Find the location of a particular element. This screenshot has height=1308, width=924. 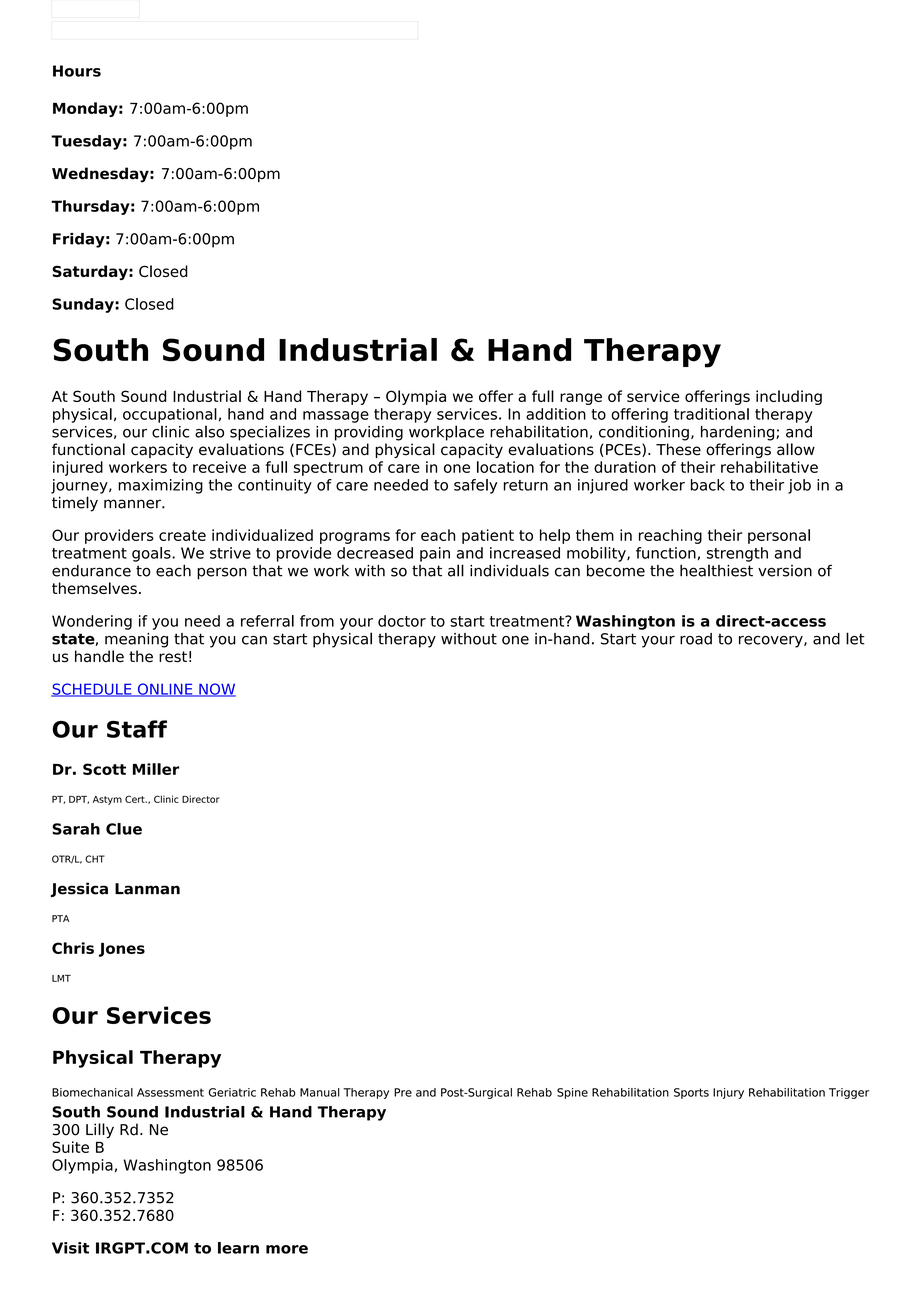

doctor is located at coordinates (402, 621).
